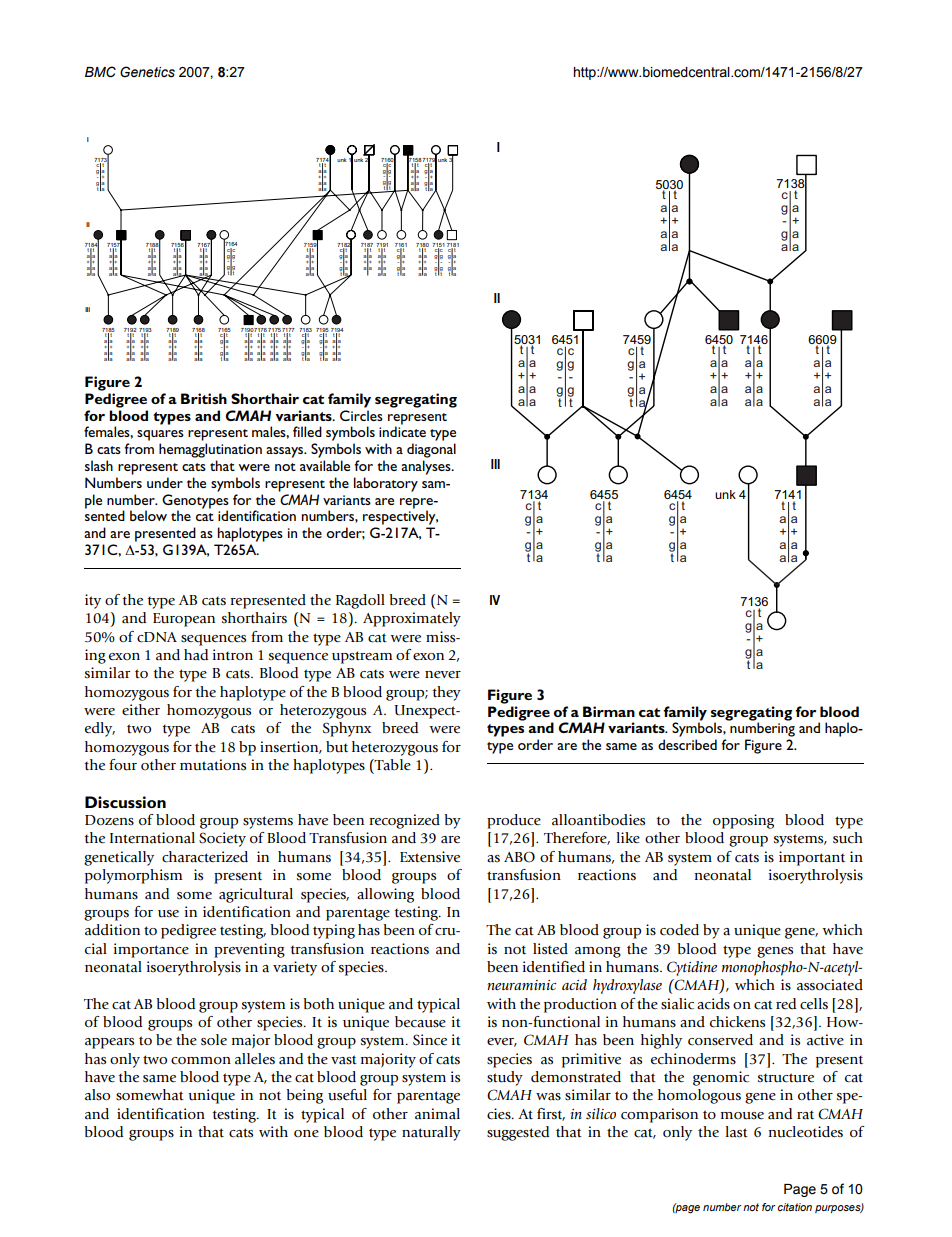 This page has width=952, height=1237. What do you see at coordinates (402, 431) in the page?
I see `indicate` at bounding box center [402, 431].
